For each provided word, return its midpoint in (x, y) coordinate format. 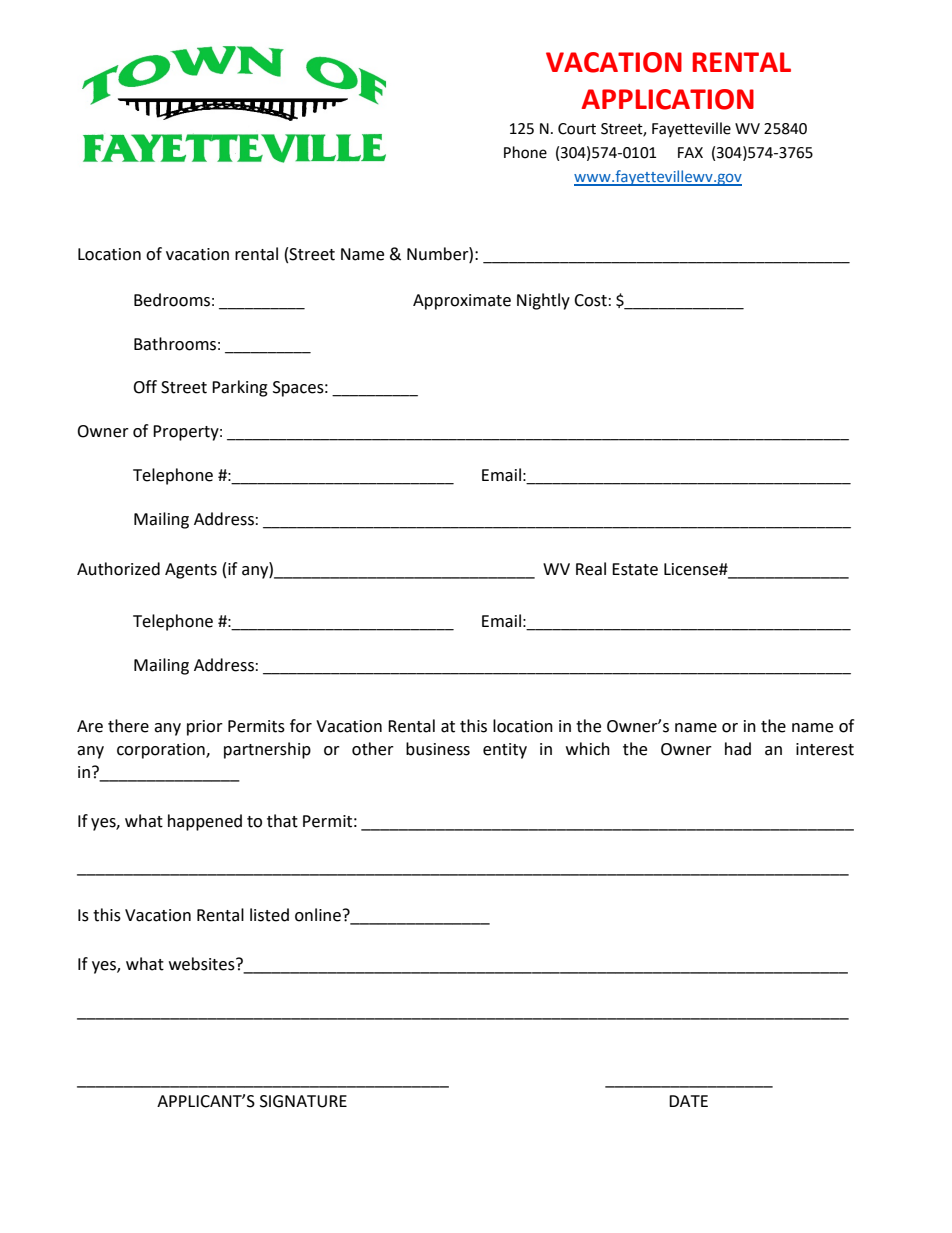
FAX (690, 152)
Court (577, 129)
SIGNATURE (303, 1101)
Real (591, 569)
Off (145, 387)
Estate (635, 569)
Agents (191, 571)
